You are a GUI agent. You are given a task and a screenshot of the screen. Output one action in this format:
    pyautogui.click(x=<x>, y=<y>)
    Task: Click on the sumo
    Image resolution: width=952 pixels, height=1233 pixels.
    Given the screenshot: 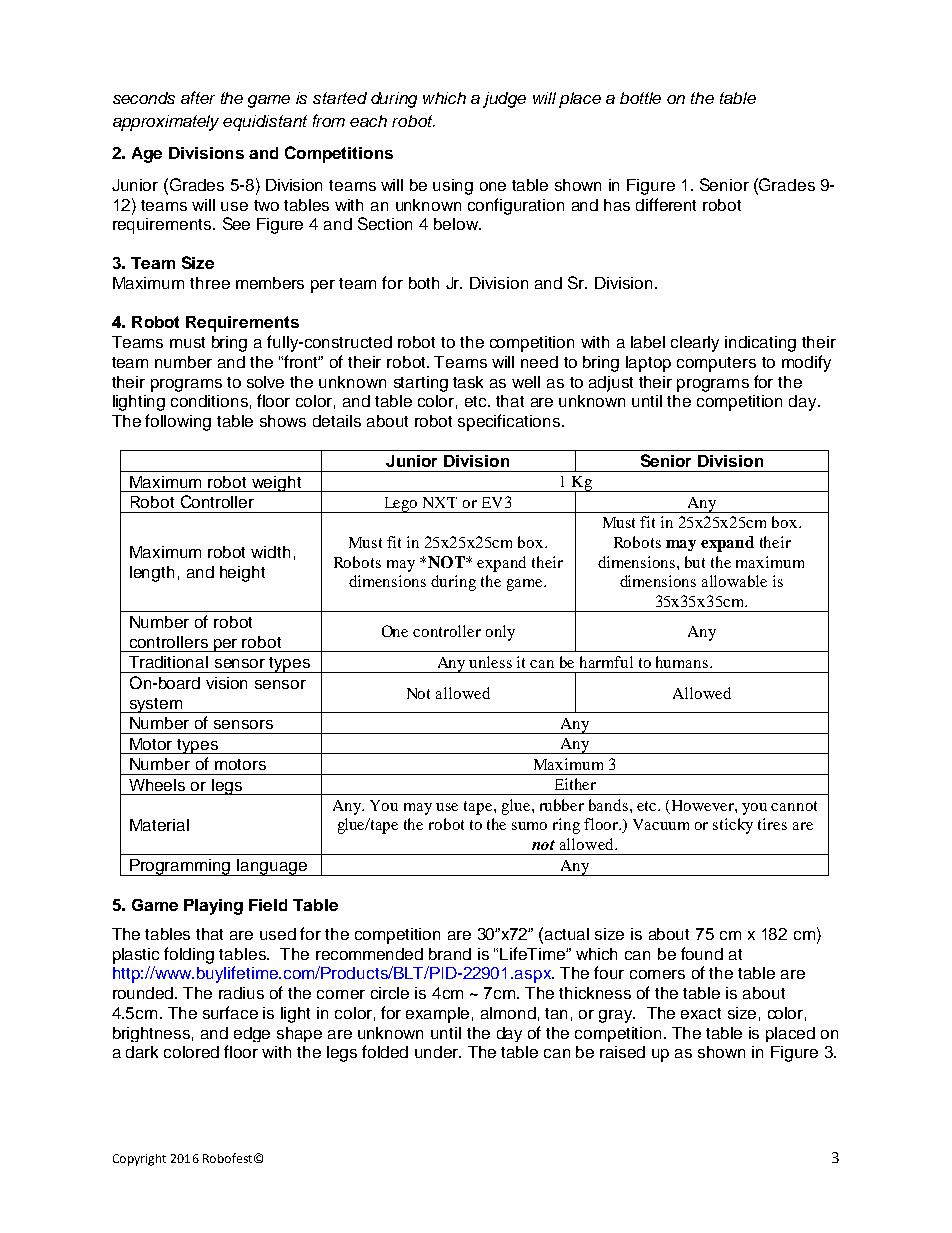 What is the action you would take?
    pyautogui.click(x=529, y=826)
